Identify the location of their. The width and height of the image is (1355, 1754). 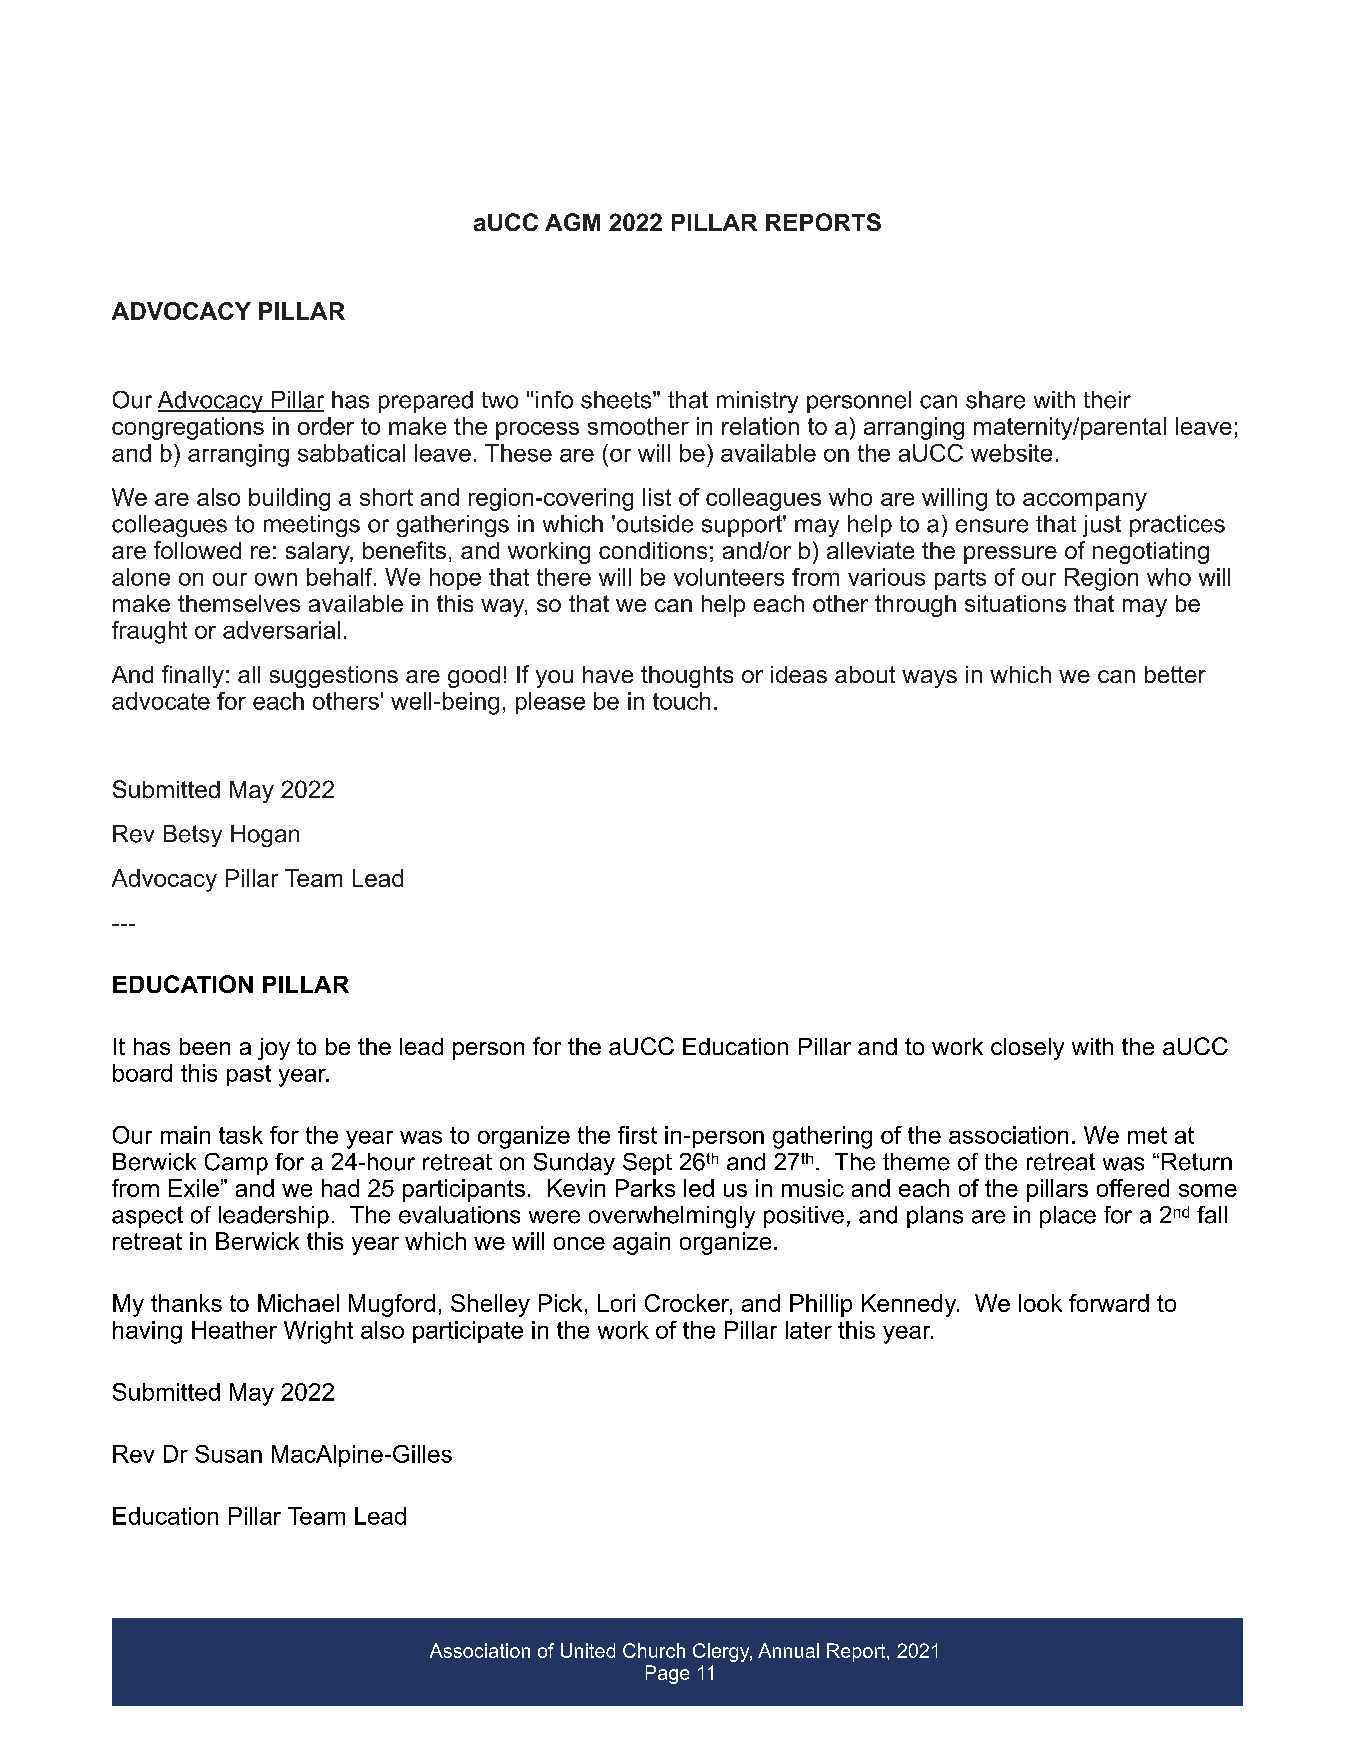
(1107, 400).
